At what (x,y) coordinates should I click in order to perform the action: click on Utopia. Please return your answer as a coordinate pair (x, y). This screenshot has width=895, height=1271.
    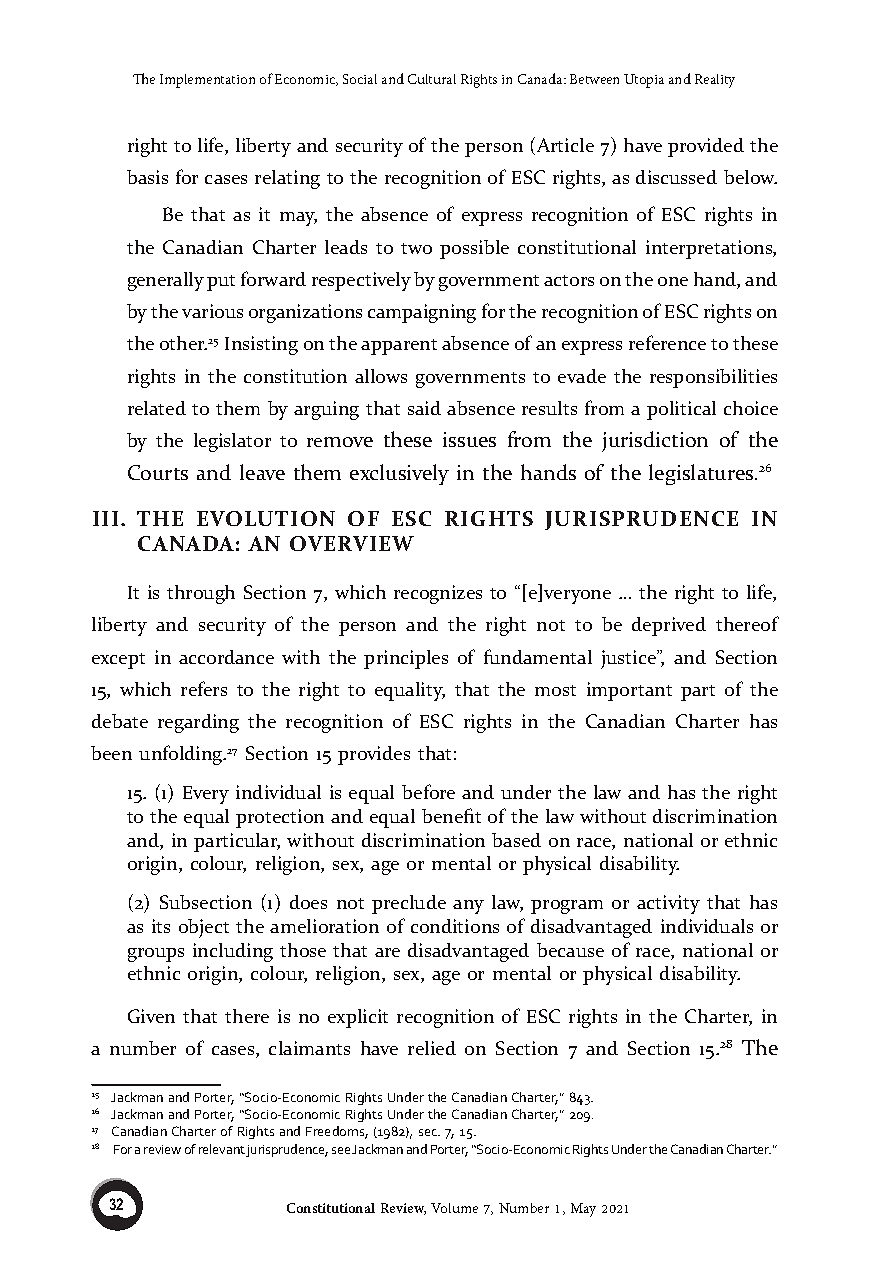
    Looking at the image, I should click on (644, 81).
